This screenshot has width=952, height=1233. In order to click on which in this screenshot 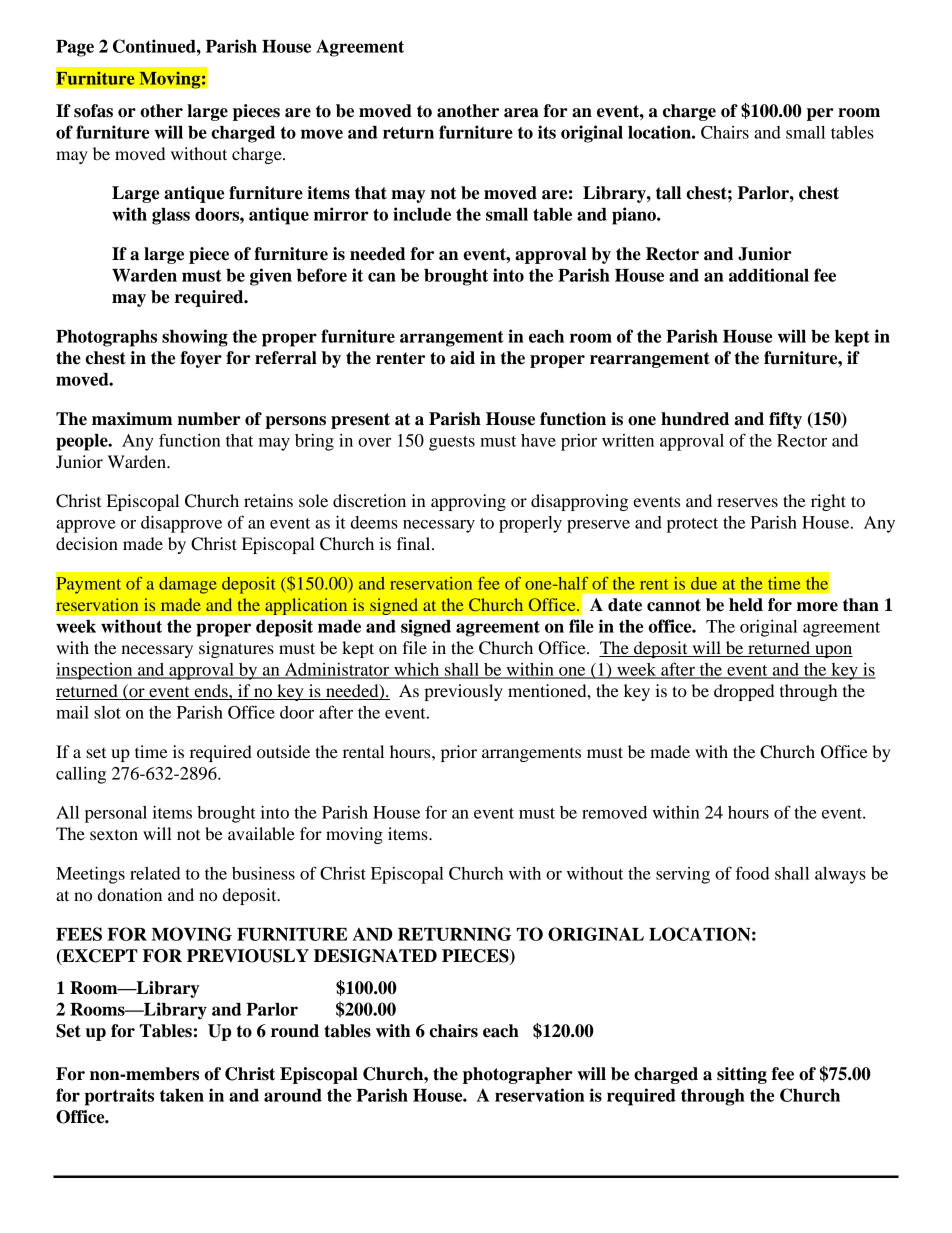, I will do `click(417, 670)`.
